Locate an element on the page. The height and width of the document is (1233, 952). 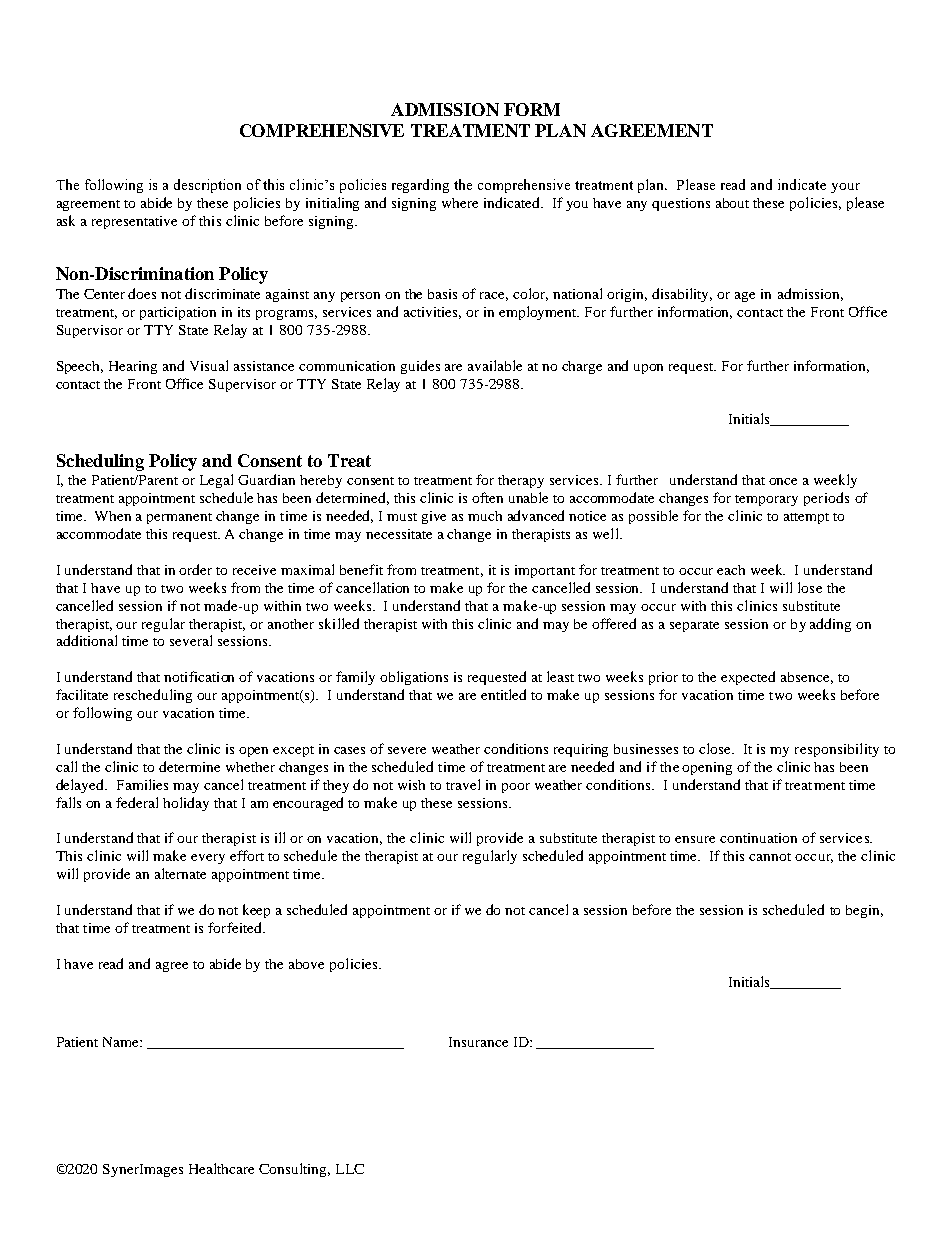
Healthcare is located at coordinates (221, 1168).
